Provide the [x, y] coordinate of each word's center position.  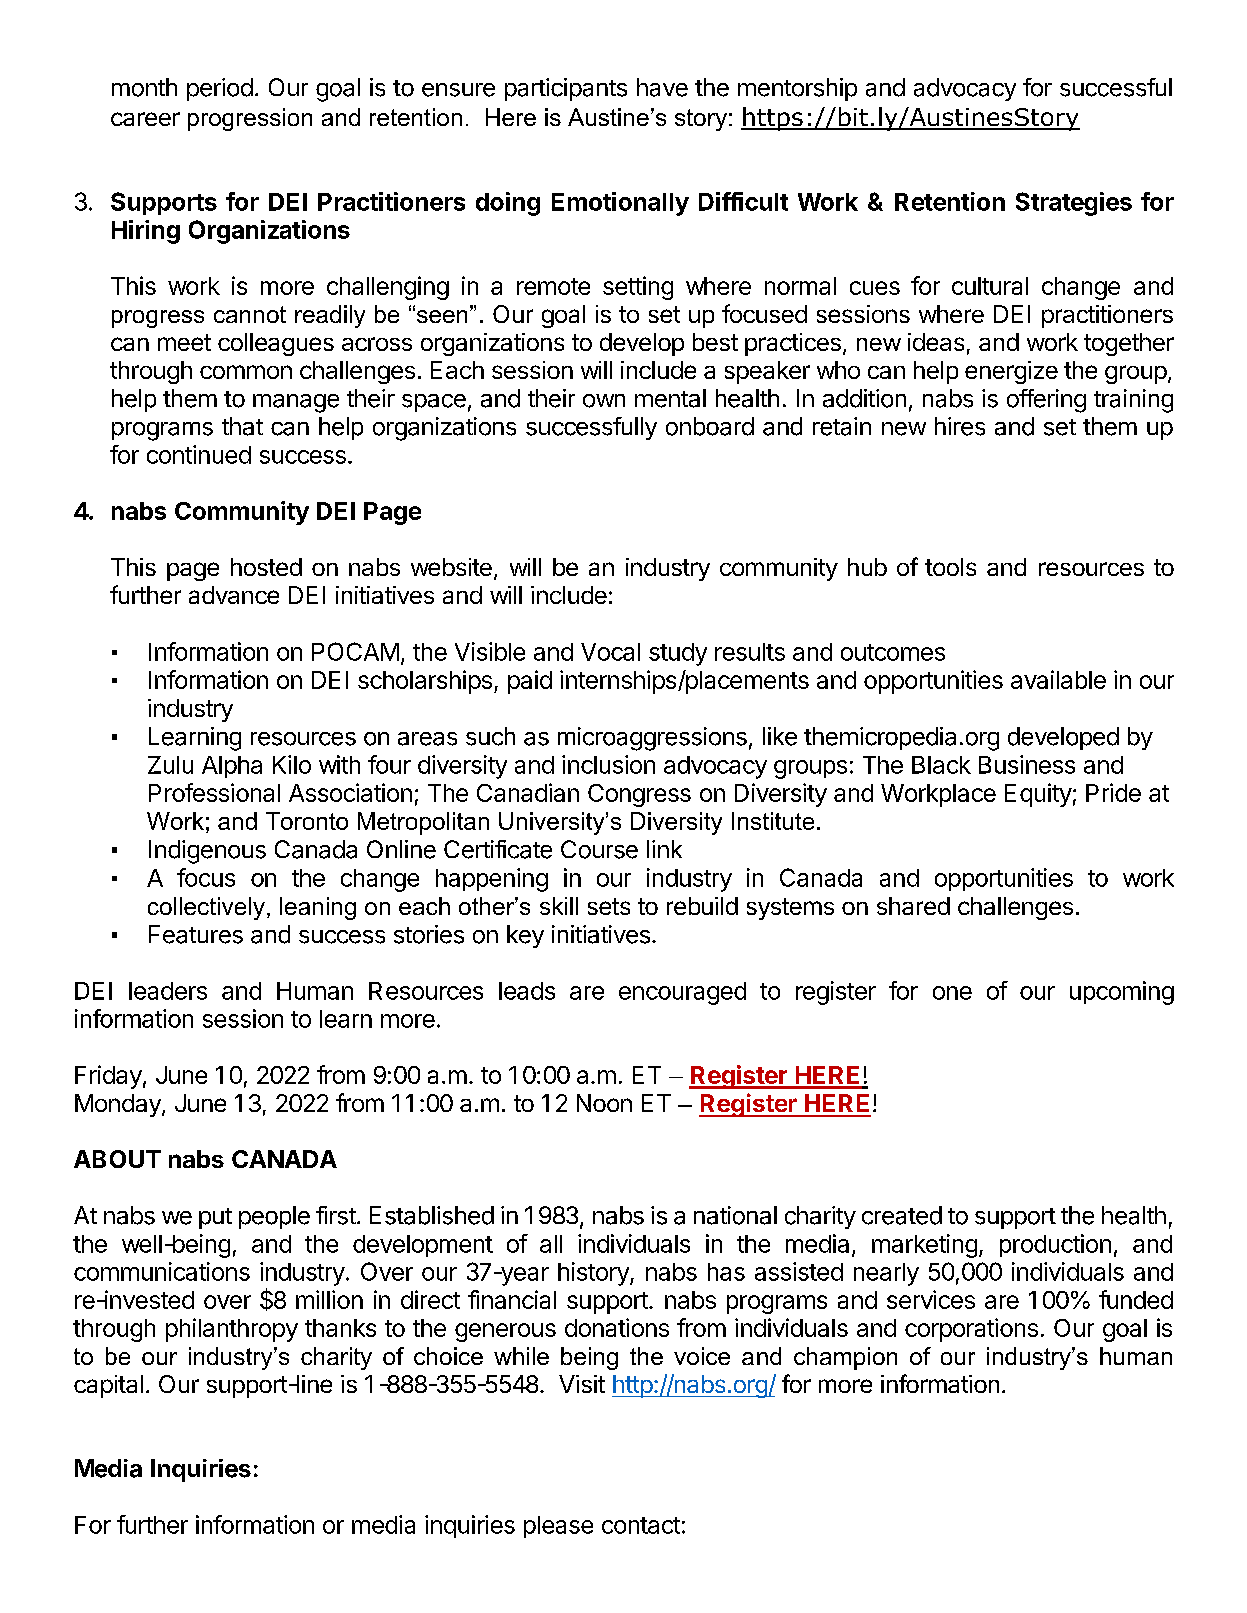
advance [234, 595]
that [242, 426]
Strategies [1074, 204]
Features [196, 934]
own [604, 401]
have [662, 87]
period [220, 89]
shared [913, 906]
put [215, 1218]
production [1055, 1245]
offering [1046, 401]
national [735, 1215]
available [1058, 679]
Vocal [610, 652]
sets [609, 906]
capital [108, 1386]
